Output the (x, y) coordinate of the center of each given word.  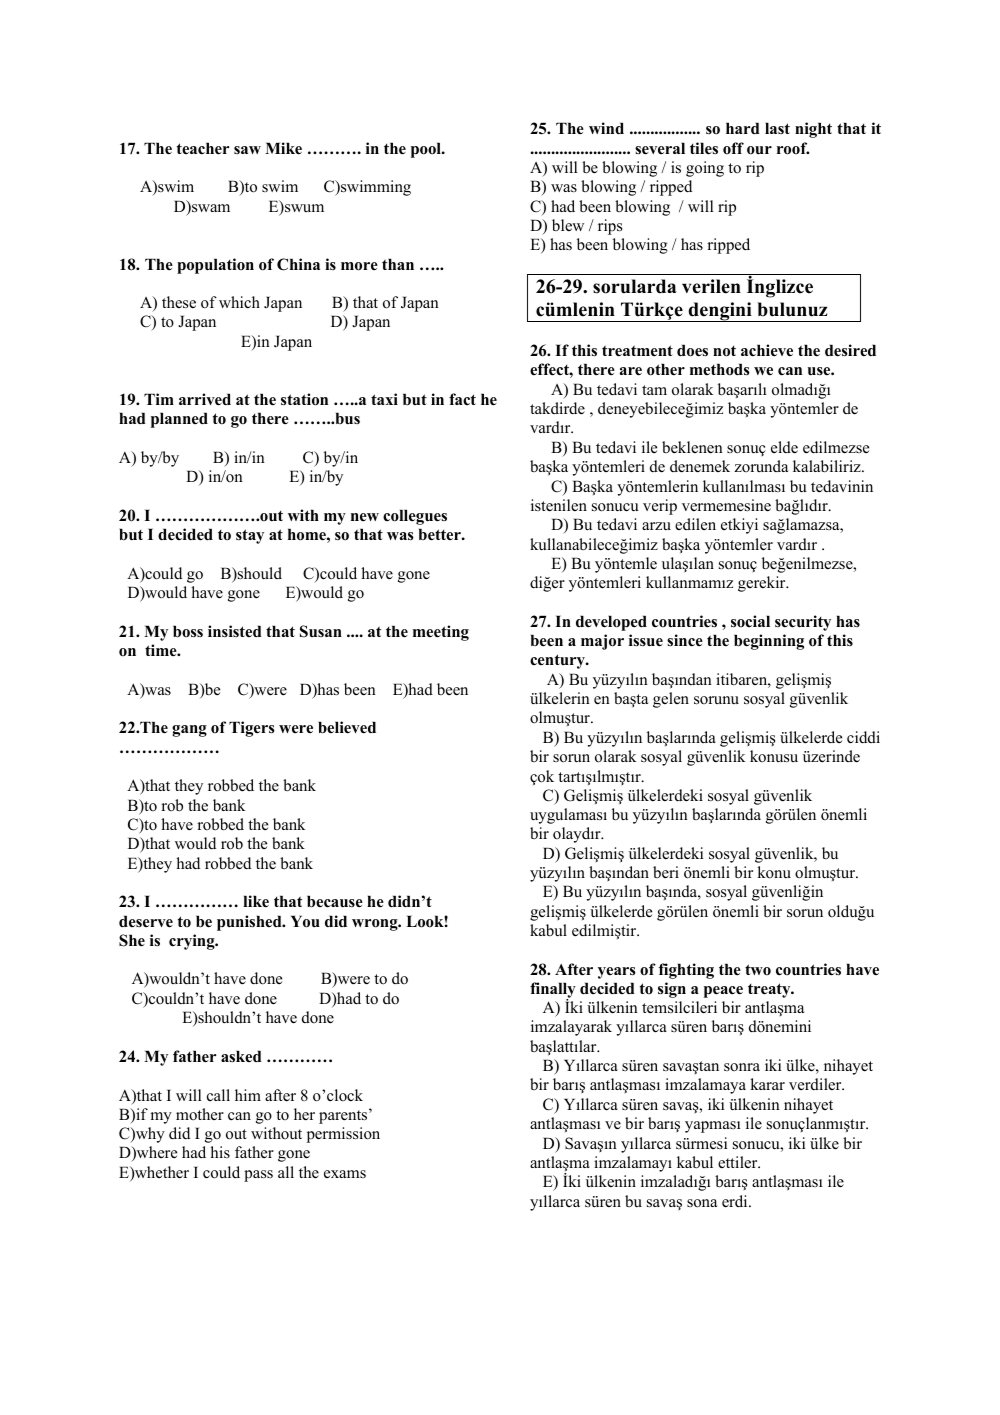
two (758, 969)
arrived (205, 399)
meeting (441, 633)
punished (250, 923)
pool (427, 150)
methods (720, 369)
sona (702, 1203)
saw (247, 150)
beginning (769, 642)
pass (258, 1176)
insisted (235, 631)
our (759, 150)
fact (462, 399)
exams (345, 1174)
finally (553, 991)
